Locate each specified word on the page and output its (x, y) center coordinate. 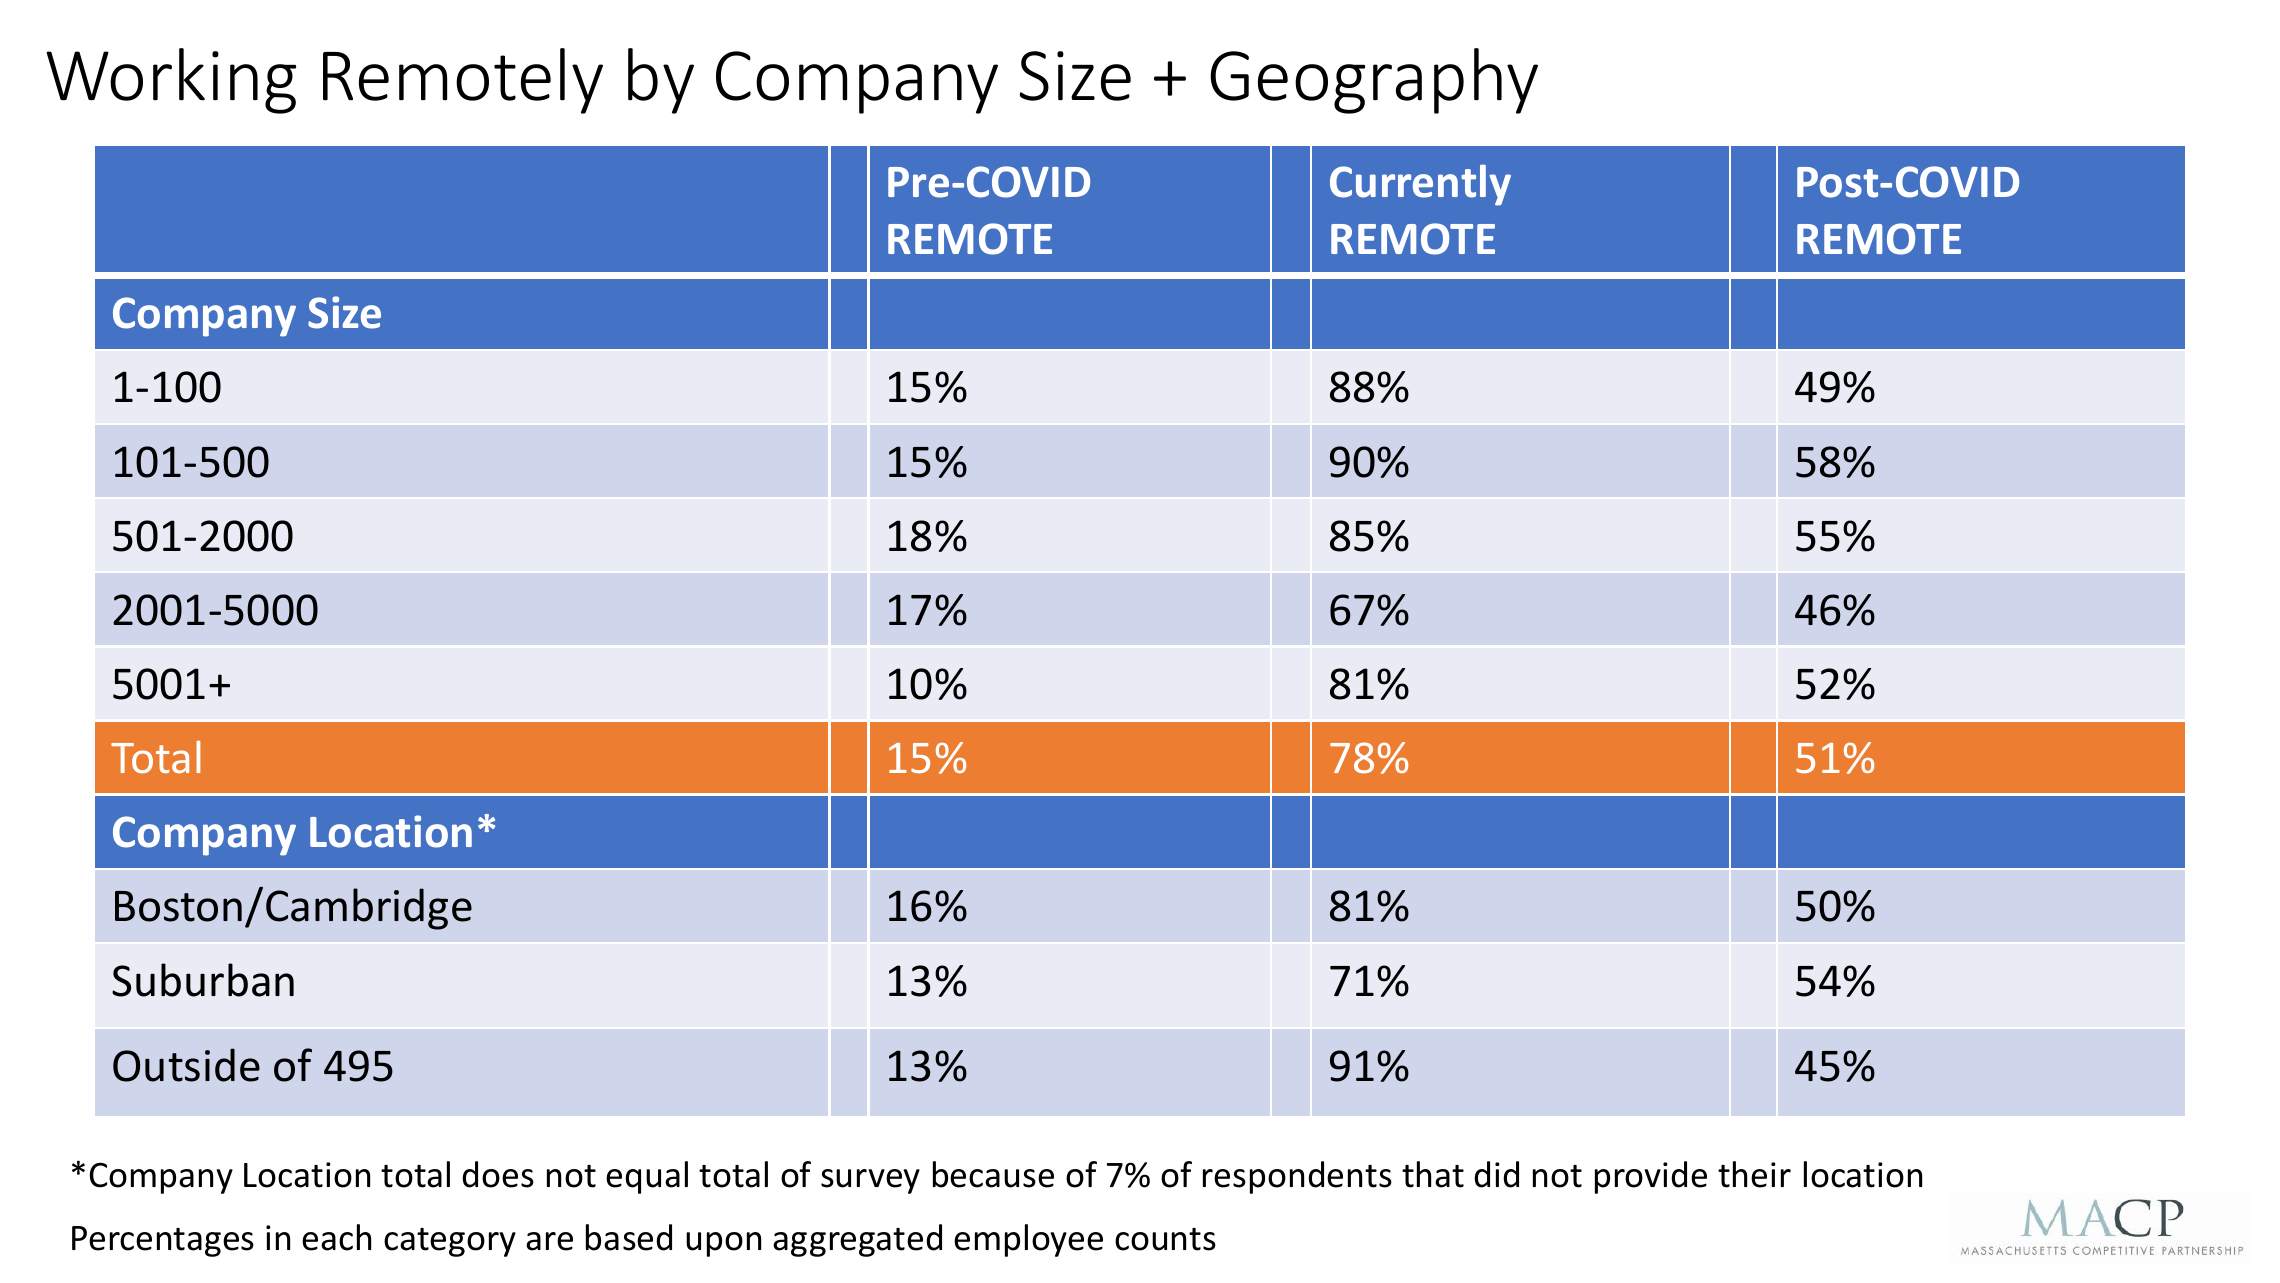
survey (870, 1181)
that (1433, 1174)
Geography (1374, 81)
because (993, 1174)
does (498, 1174)
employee (1028, 1240)
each (336, 1237)
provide (1651, 1177)
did (1496, 1174)
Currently (1420, 185)
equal (647, 1177)
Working (171, 81)
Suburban (203, 980)
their (1754, 1174)
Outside (186, 1065)
